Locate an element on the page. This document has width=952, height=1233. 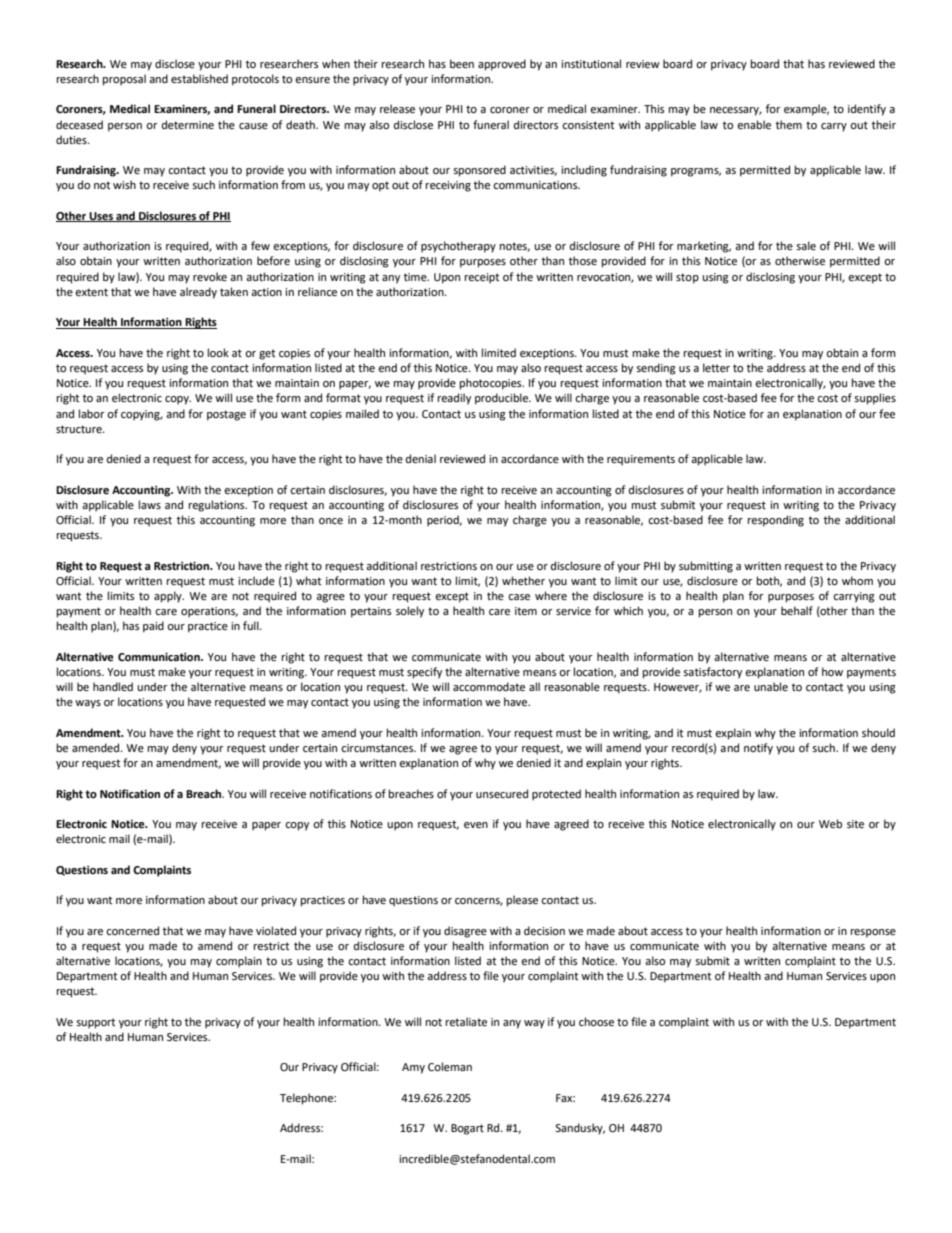
case is located at coordinates (519, 597).
